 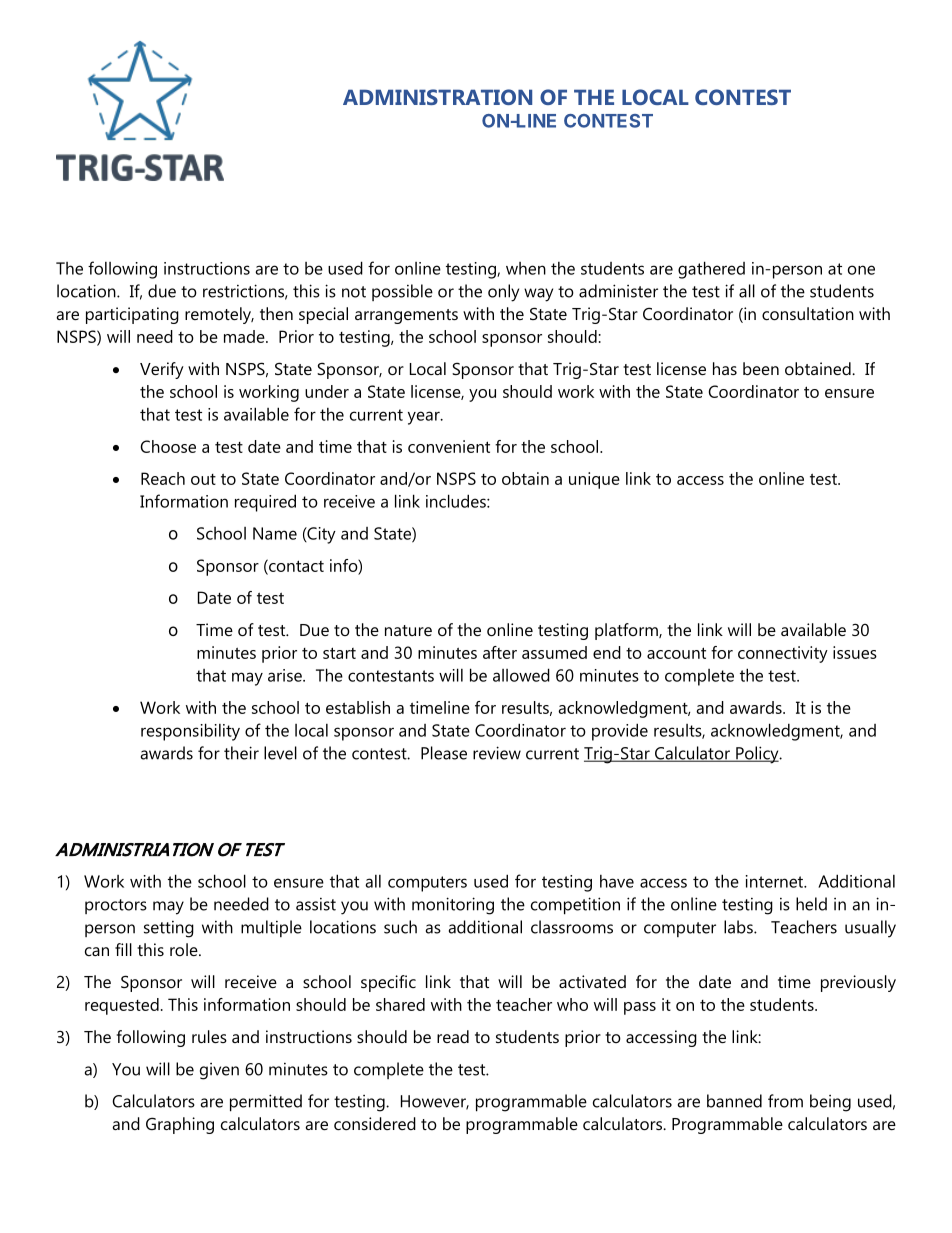 I want to click on given, so click(x=219, y=1071).
